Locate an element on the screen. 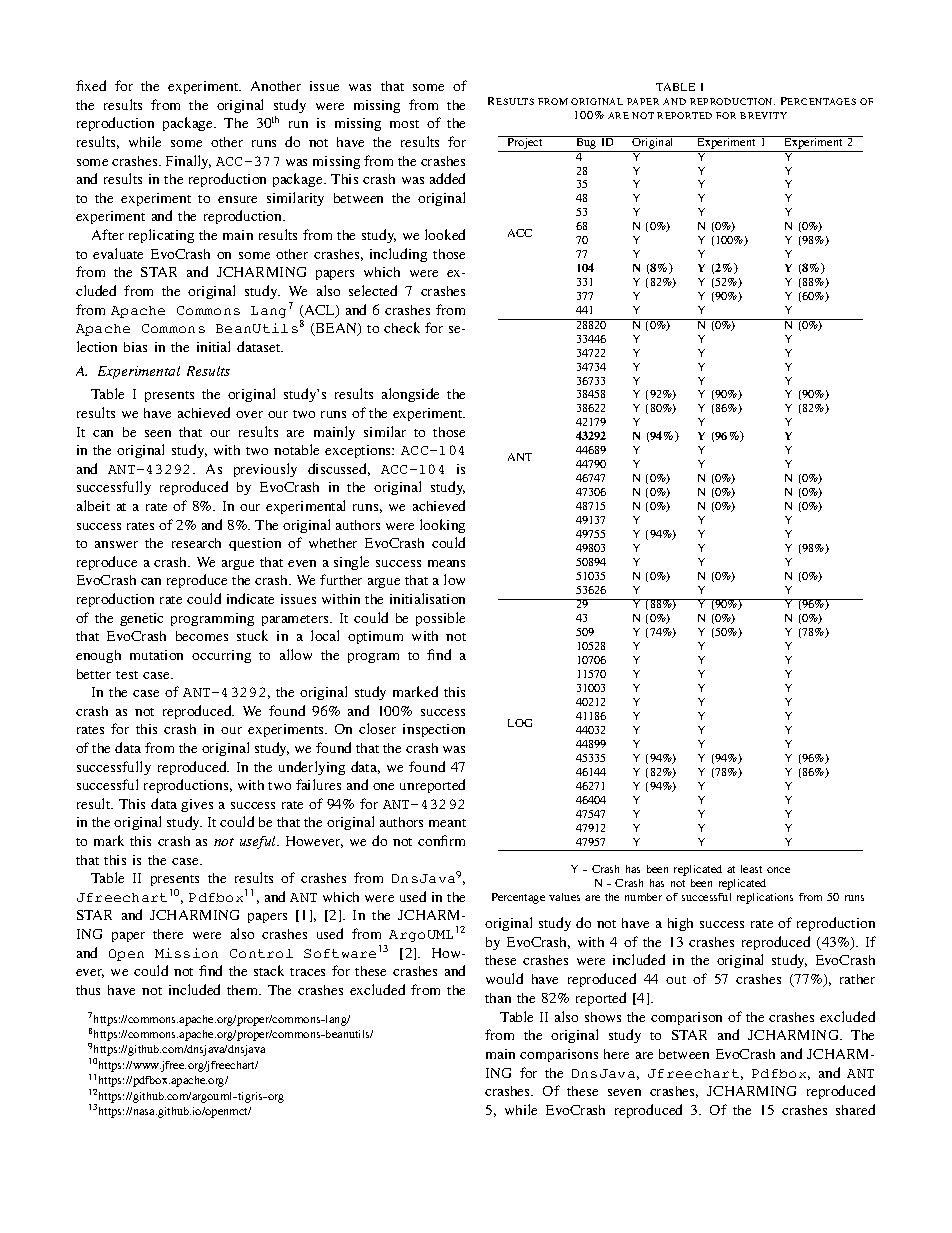  confirm is located at coordinates (441, 840).
